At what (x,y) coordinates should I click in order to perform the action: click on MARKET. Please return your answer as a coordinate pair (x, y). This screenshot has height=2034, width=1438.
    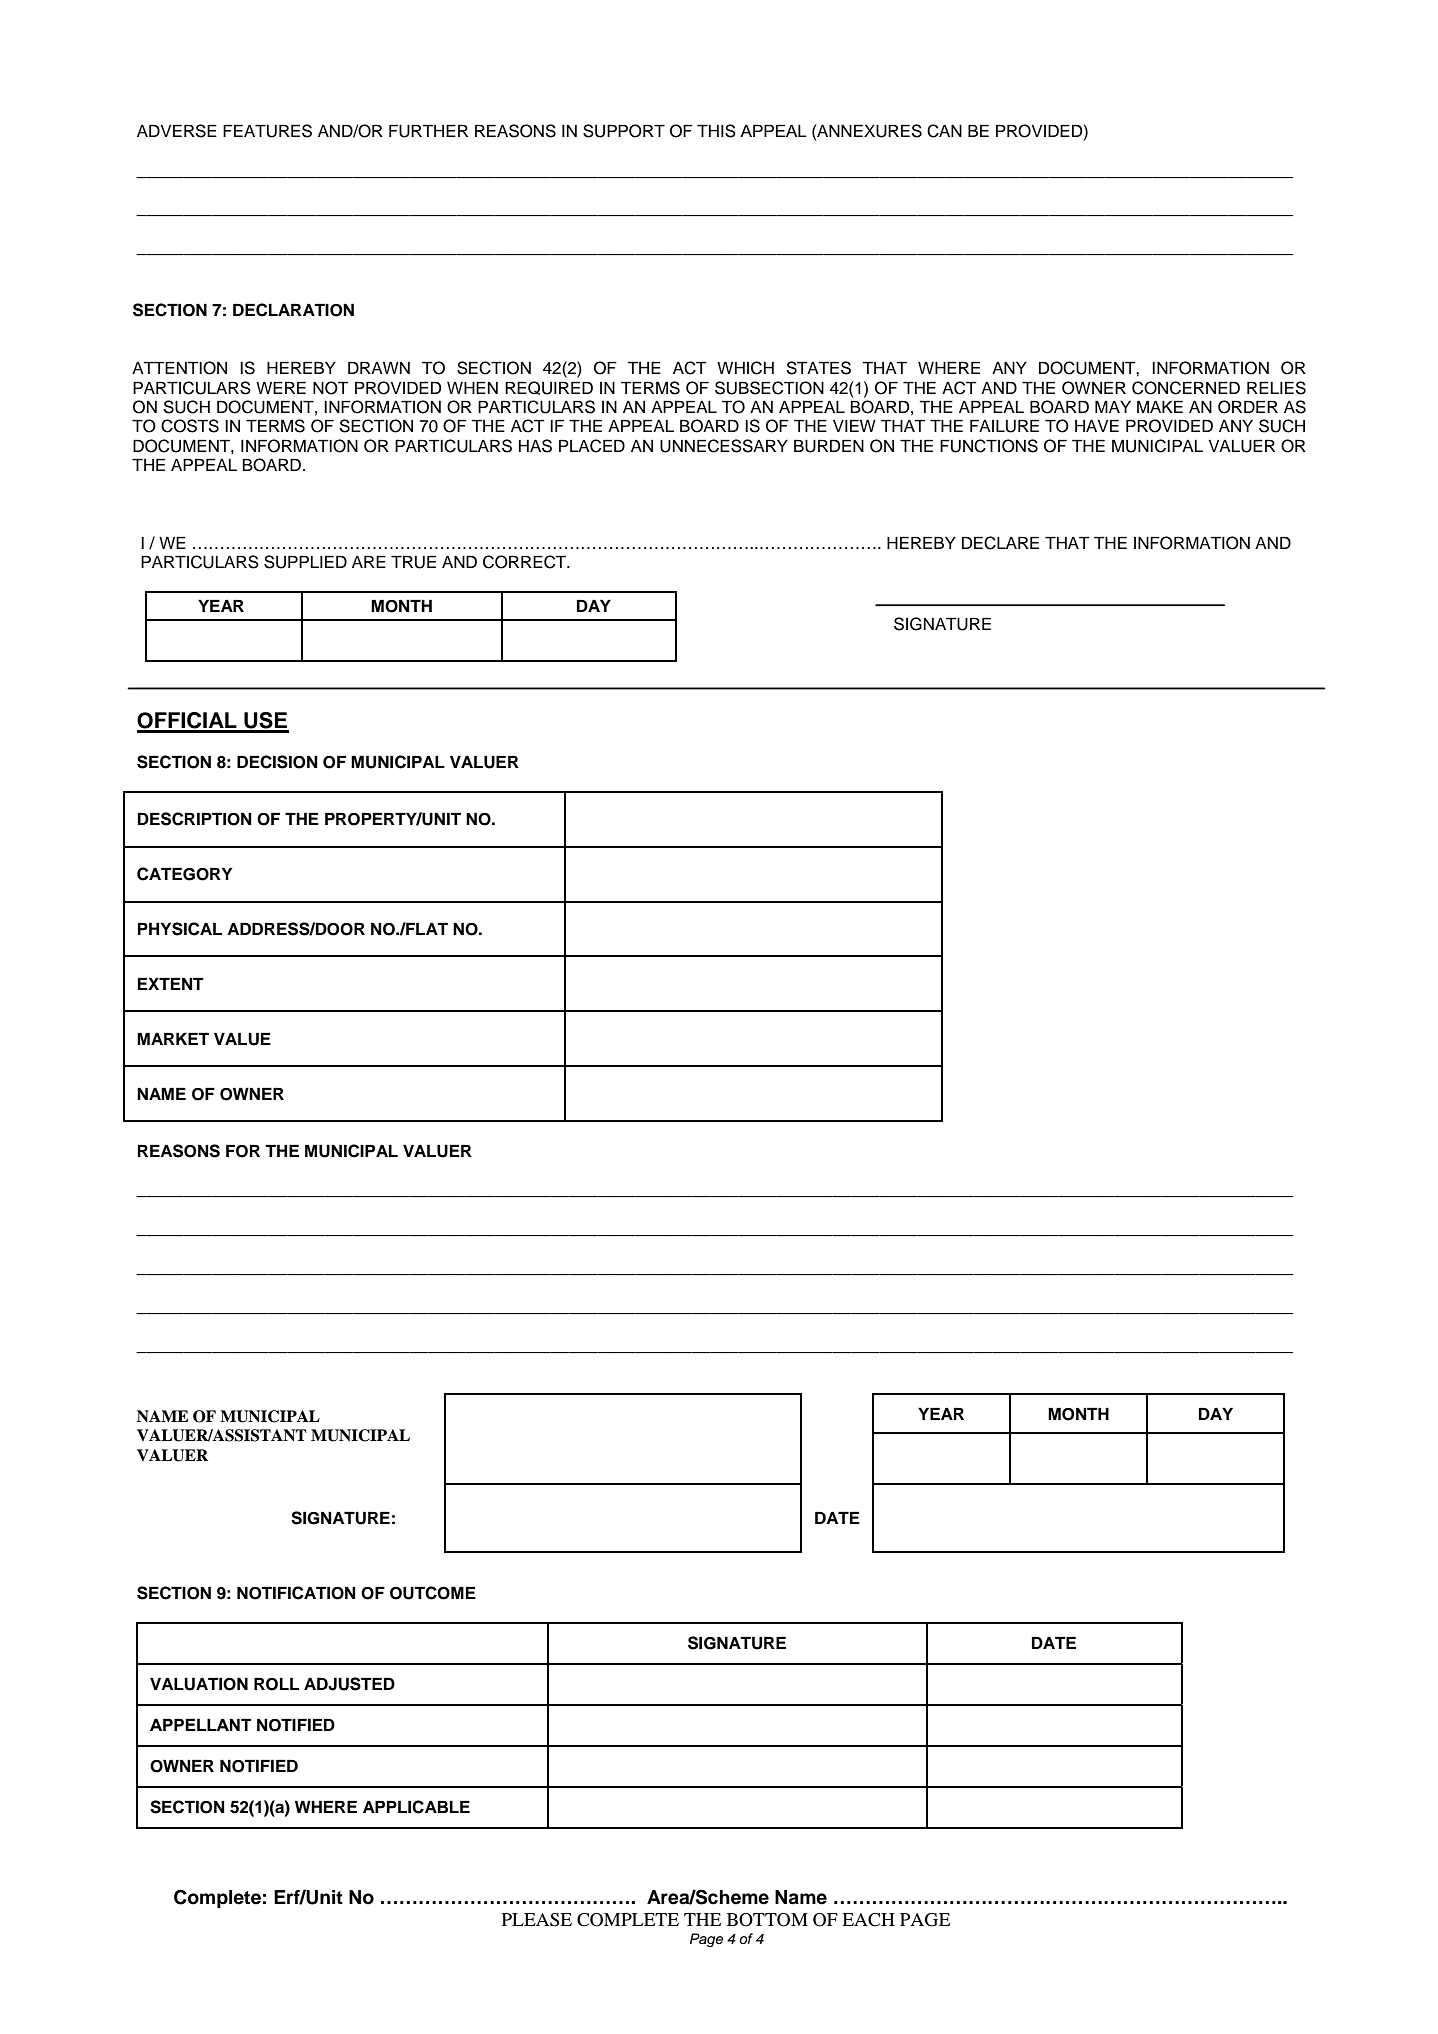
    Looking at the image, I should click on (173, 1038).
